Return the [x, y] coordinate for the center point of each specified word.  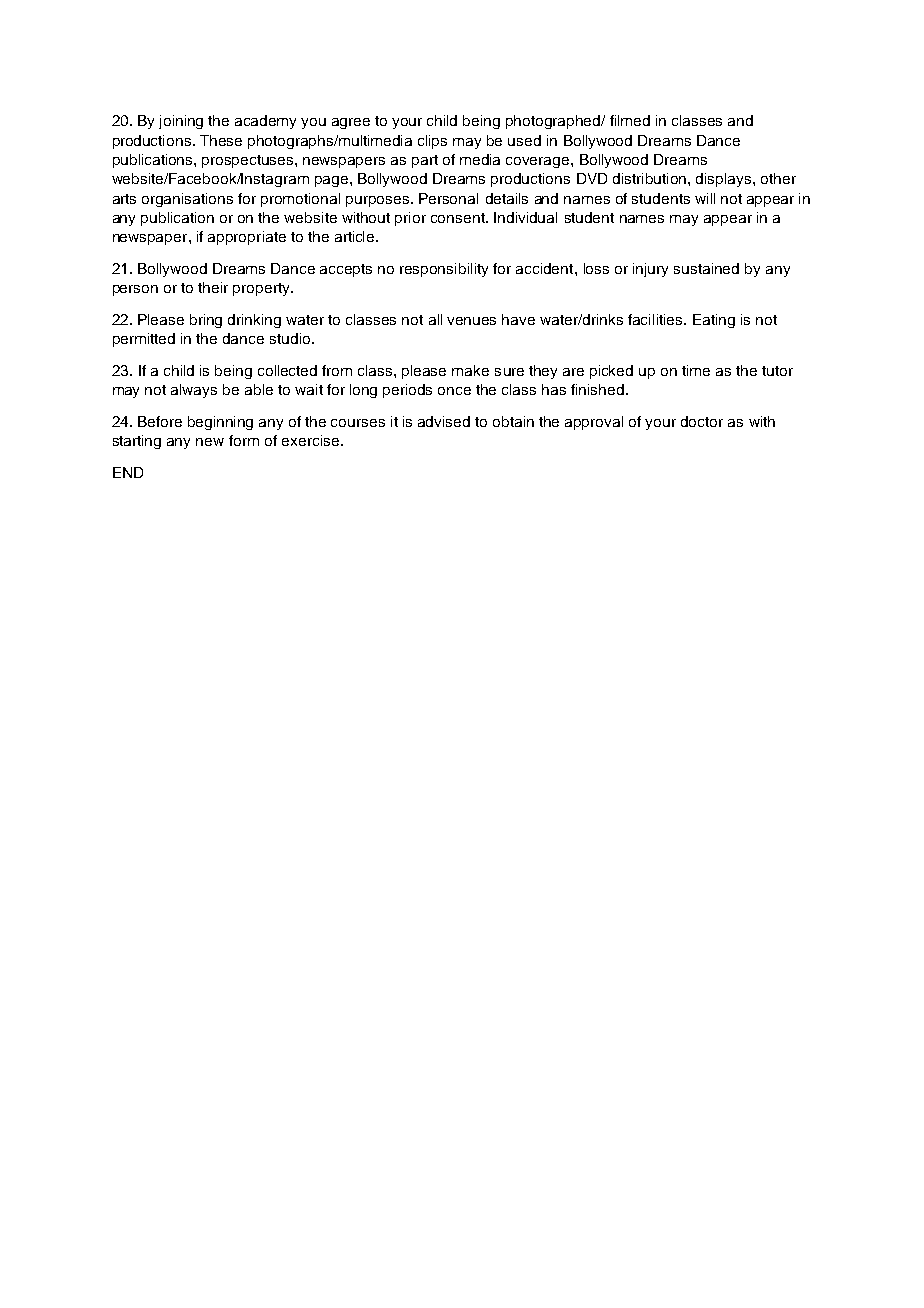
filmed [630, 120]
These [221, 140]
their [213, 287]
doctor [702, 421]
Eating [714, 321]
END [128, 472]
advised [444, 421]
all [435, 319]
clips [432, 142]
